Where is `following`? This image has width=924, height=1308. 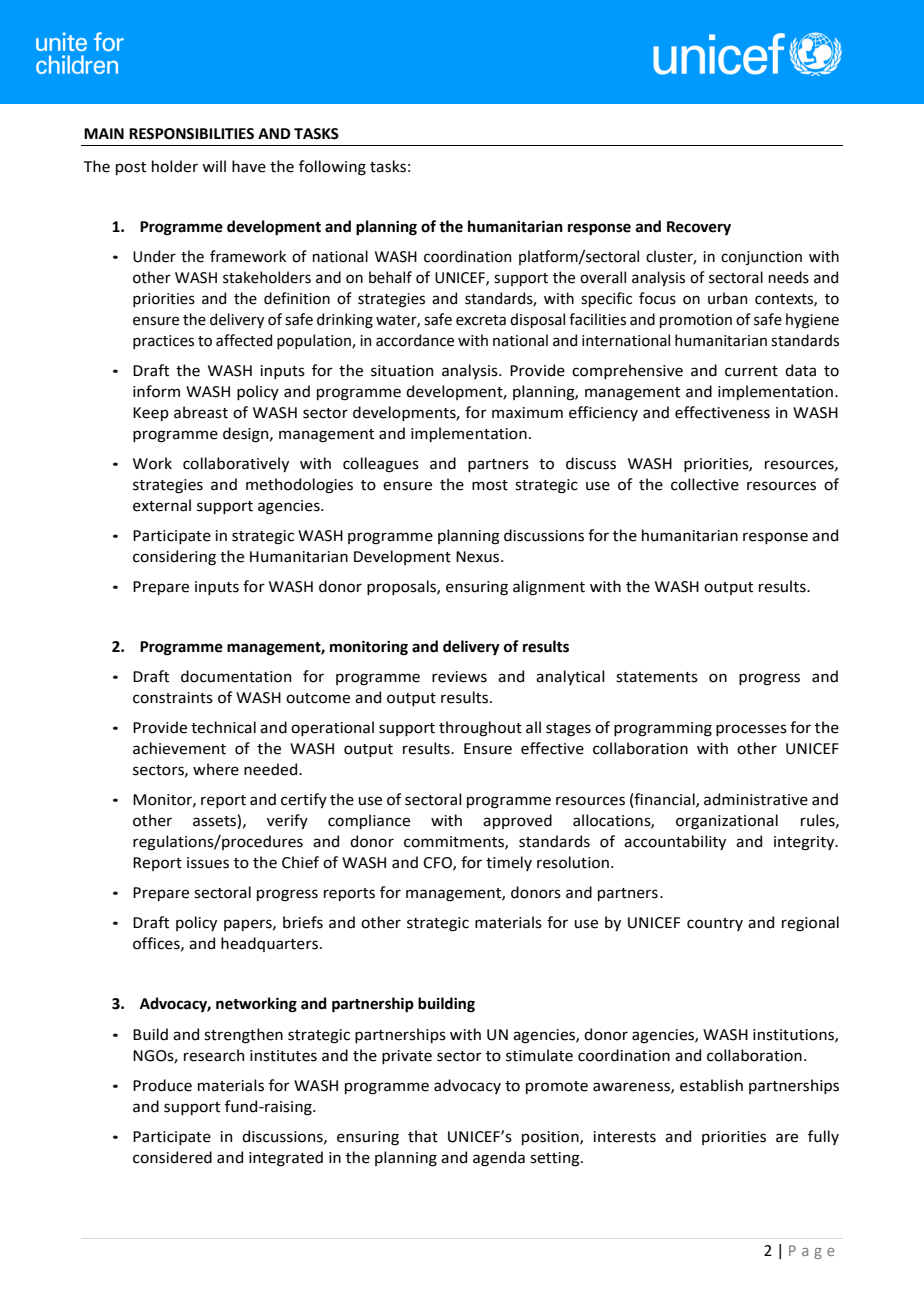
following is located at coordinates (332, 168).
